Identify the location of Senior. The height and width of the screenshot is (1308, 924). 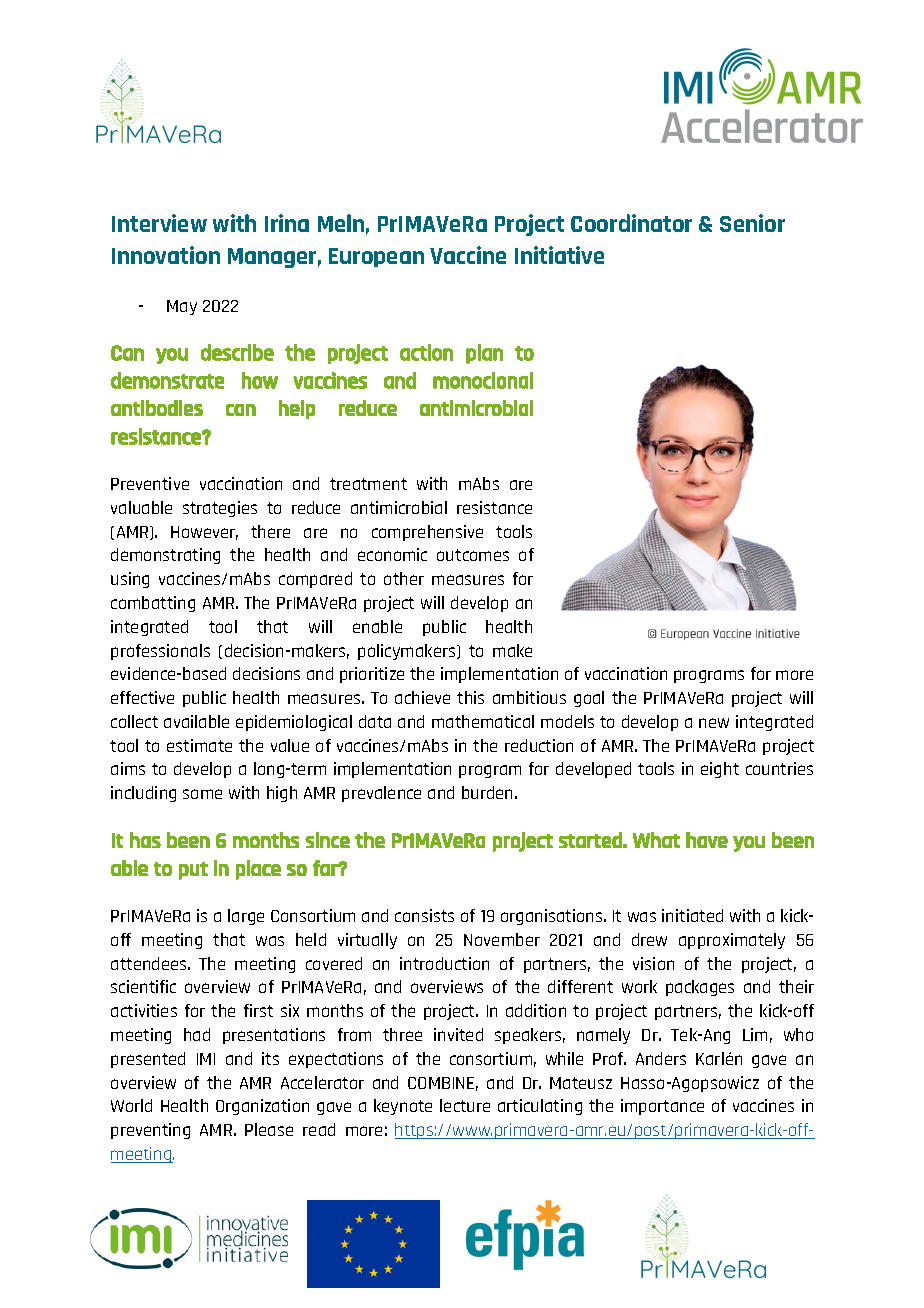
(752, 223).
